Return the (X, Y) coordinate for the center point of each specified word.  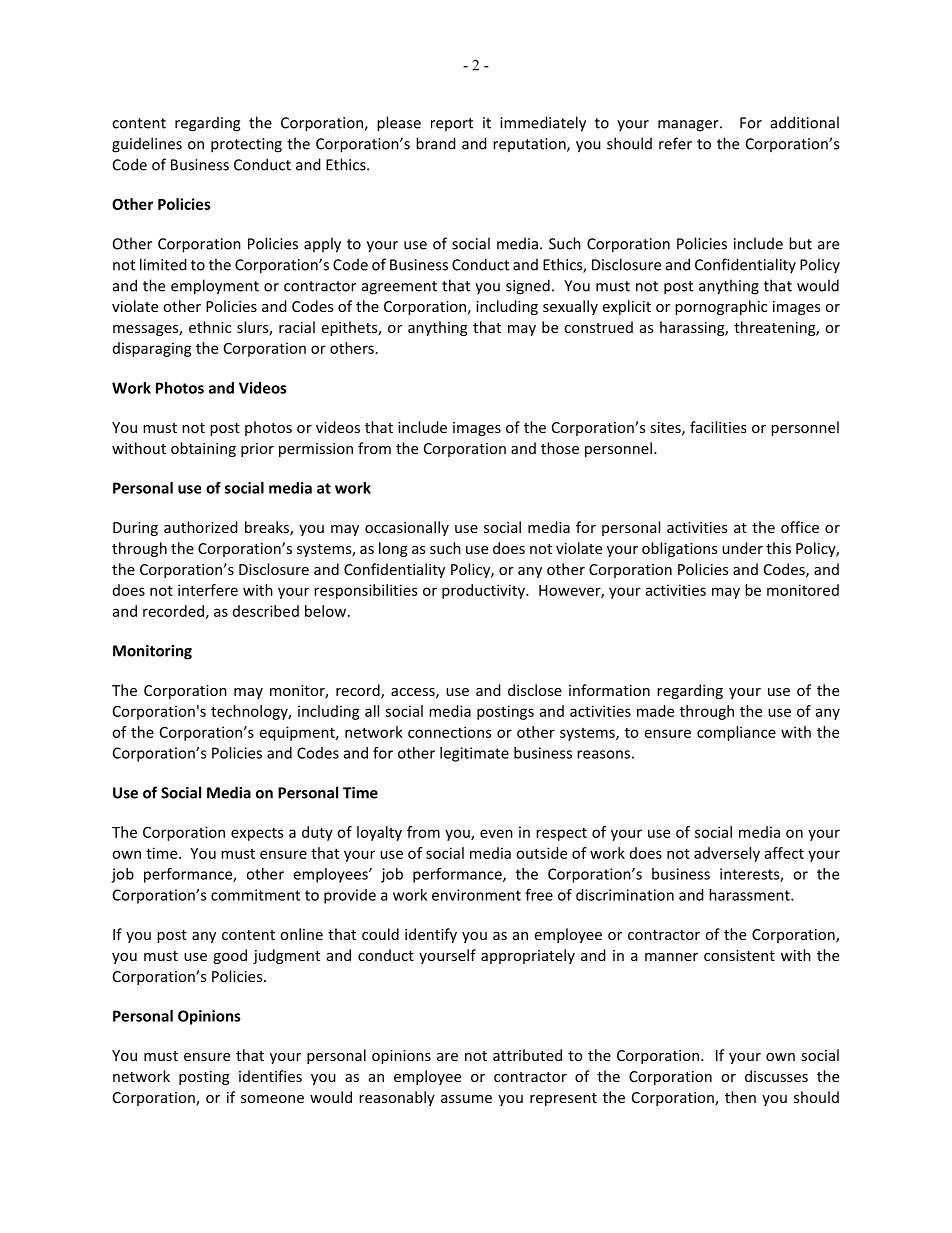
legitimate (474, 754)
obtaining (203, 449)
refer (675, 143)
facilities (718, 427)
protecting (246, 145)
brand (436, 143)
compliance (736, 733)
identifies (270, 1076)
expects (257, 834)
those (560, 448)
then (740, 1097)
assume (466, 1099)
